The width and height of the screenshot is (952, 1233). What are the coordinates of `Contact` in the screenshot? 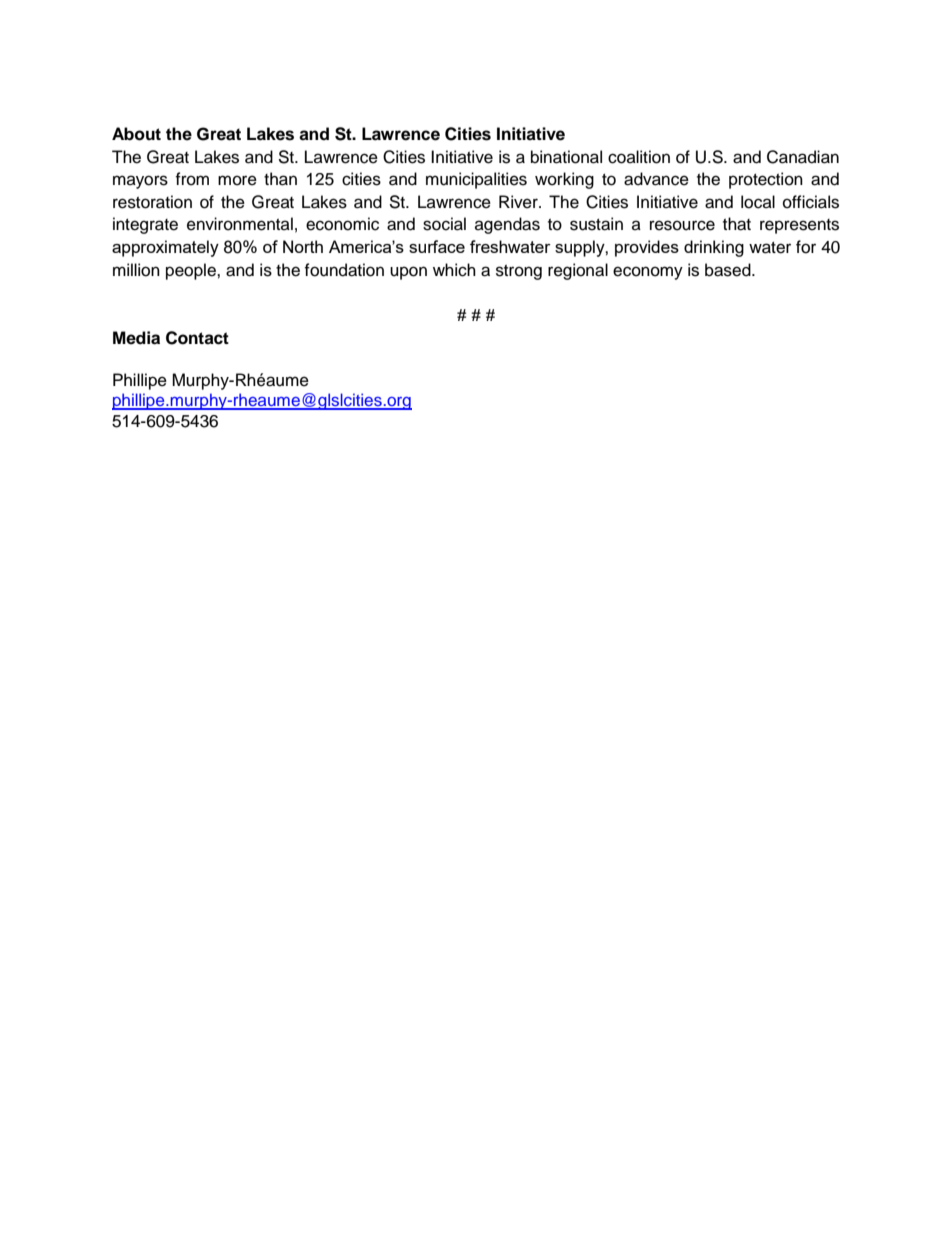 It's located at (197, 338).
